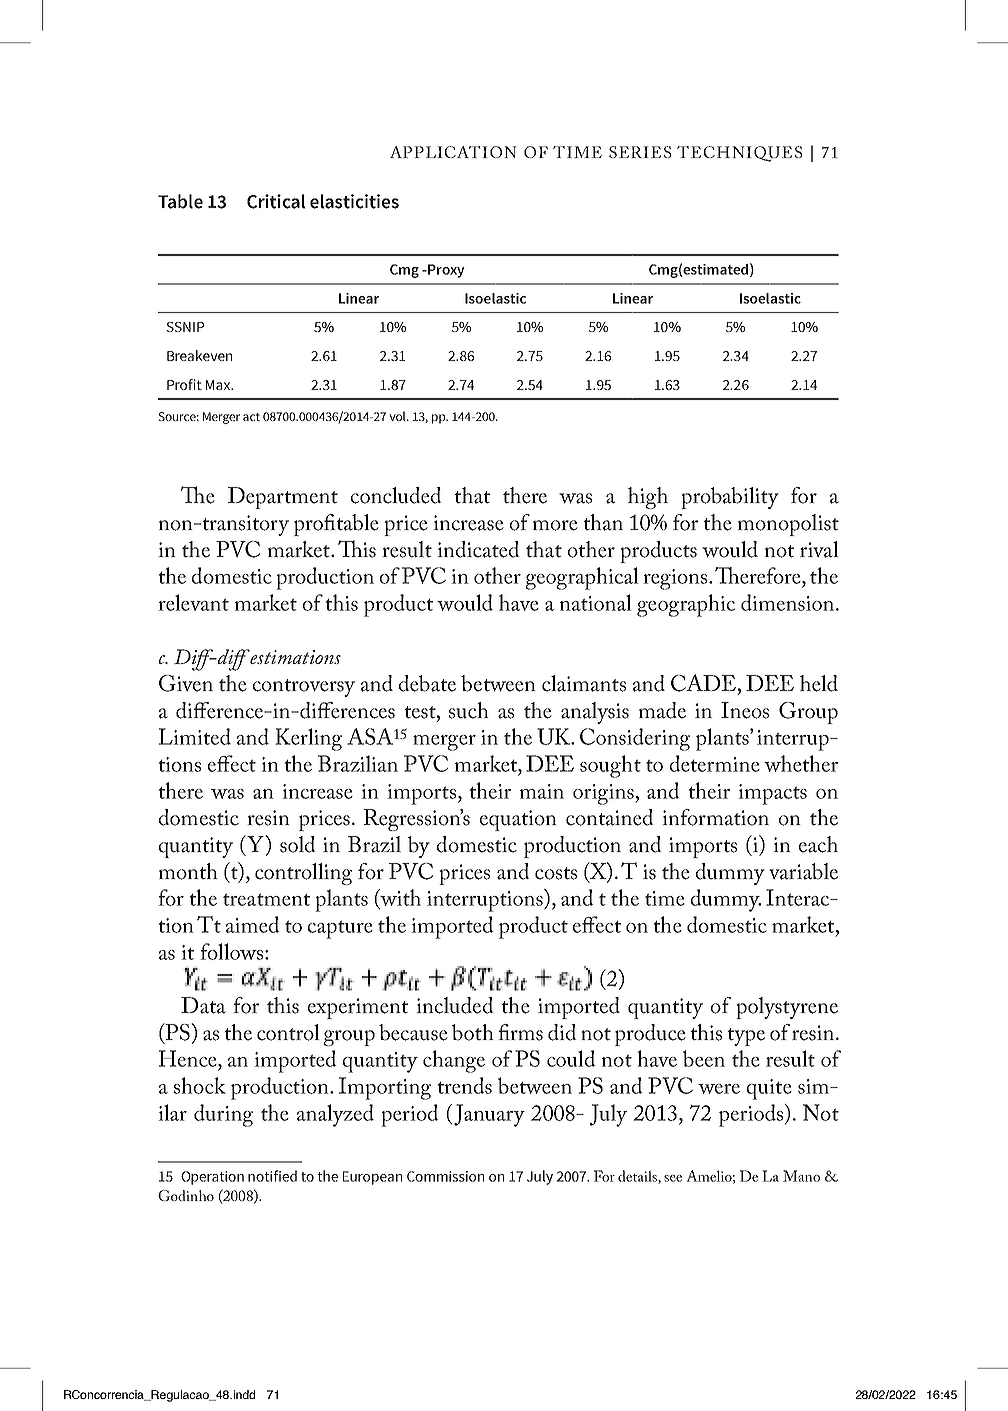 This document has height=1411, width=1008. I want to click on aimed, so click(253, 924).
